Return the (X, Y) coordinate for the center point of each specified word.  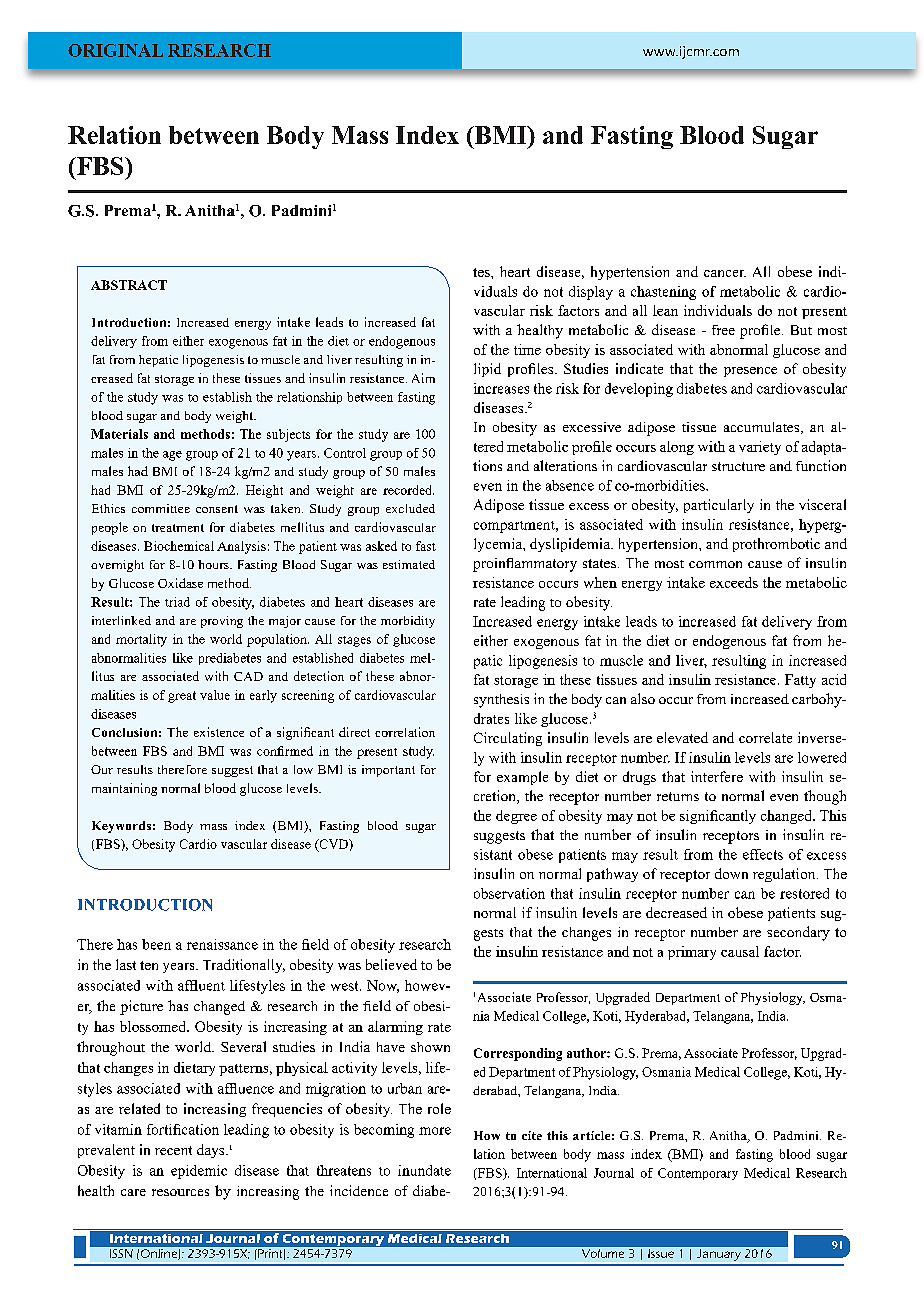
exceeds (734, 582)
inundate (424, 1170)
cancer (725, 273)
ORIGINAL (115, 50)
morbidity (408, 622)
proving (222, 622)
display (591, 293)
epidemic (199, 1172)
